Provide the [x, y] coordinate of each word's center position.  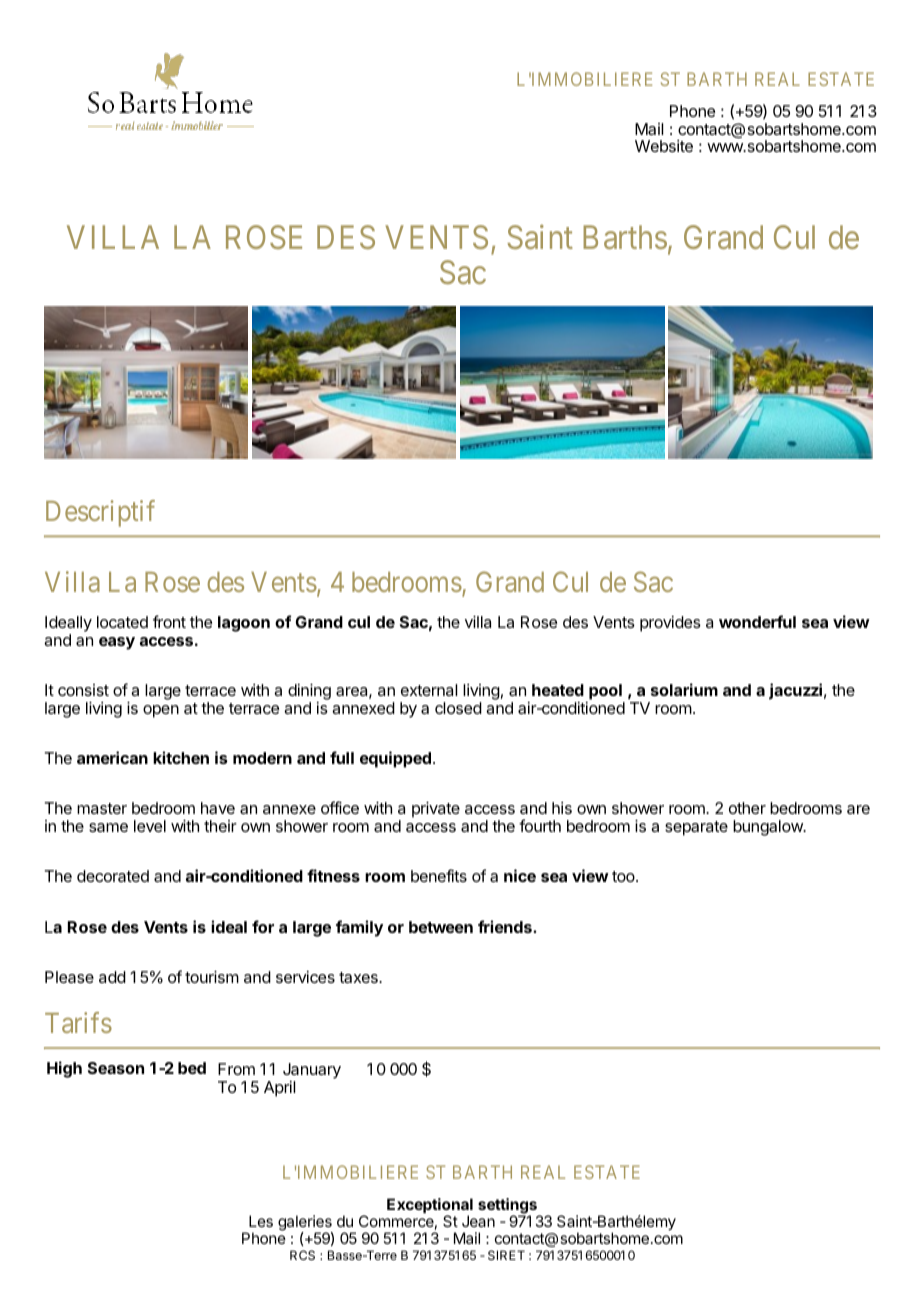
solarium [684, 689]
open [161, 711]
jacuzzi [795, 691]
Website [664, 146]
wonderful [757, 621]
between [441, 927]
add [112, 977]
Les [261, 1221]
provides [670, 624]
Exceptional [430, 1207]
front [169, 621]
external [429, 690]
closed [458, 708]
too [624, 876]
